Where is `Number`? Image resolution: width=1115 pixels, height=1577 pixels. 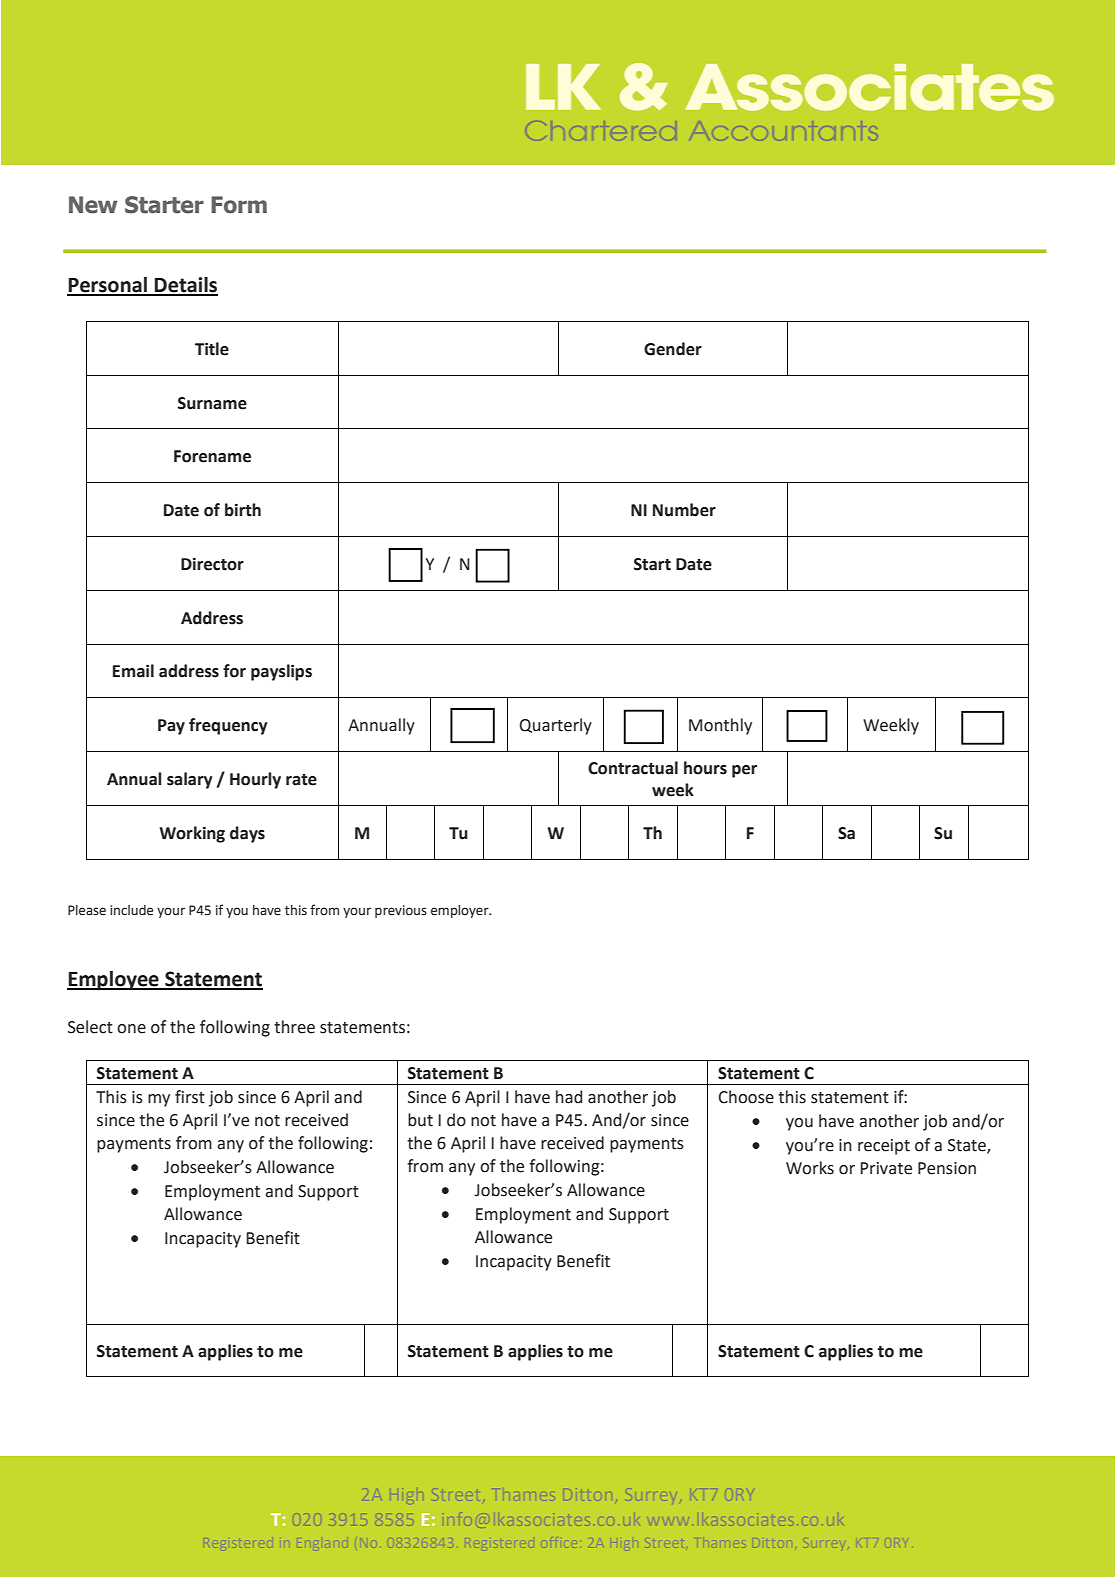 Number is located at coordinates (684, 510).
